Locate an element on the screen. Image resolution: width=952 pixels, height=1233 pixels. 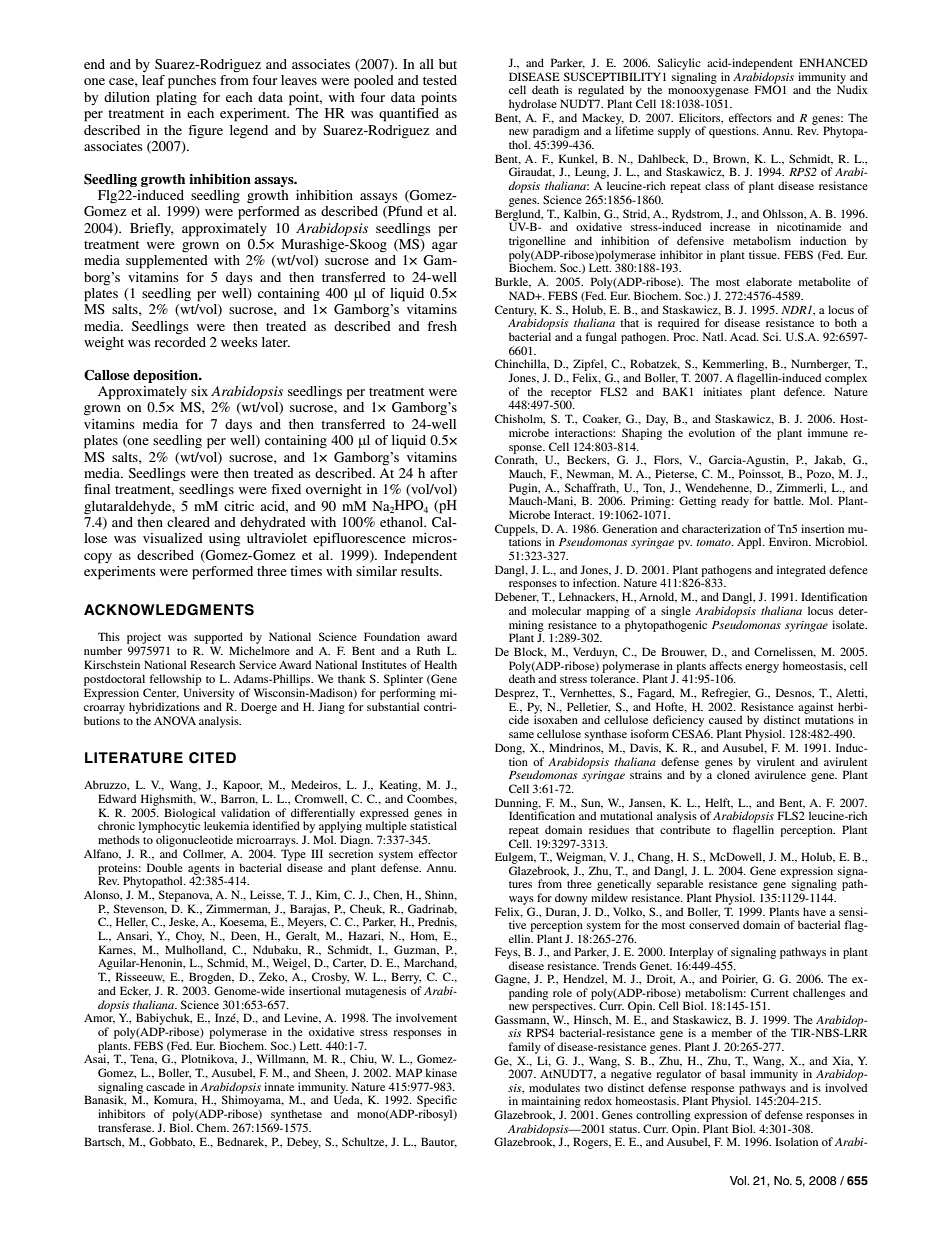
tested is located at coordinates (440, 80).
